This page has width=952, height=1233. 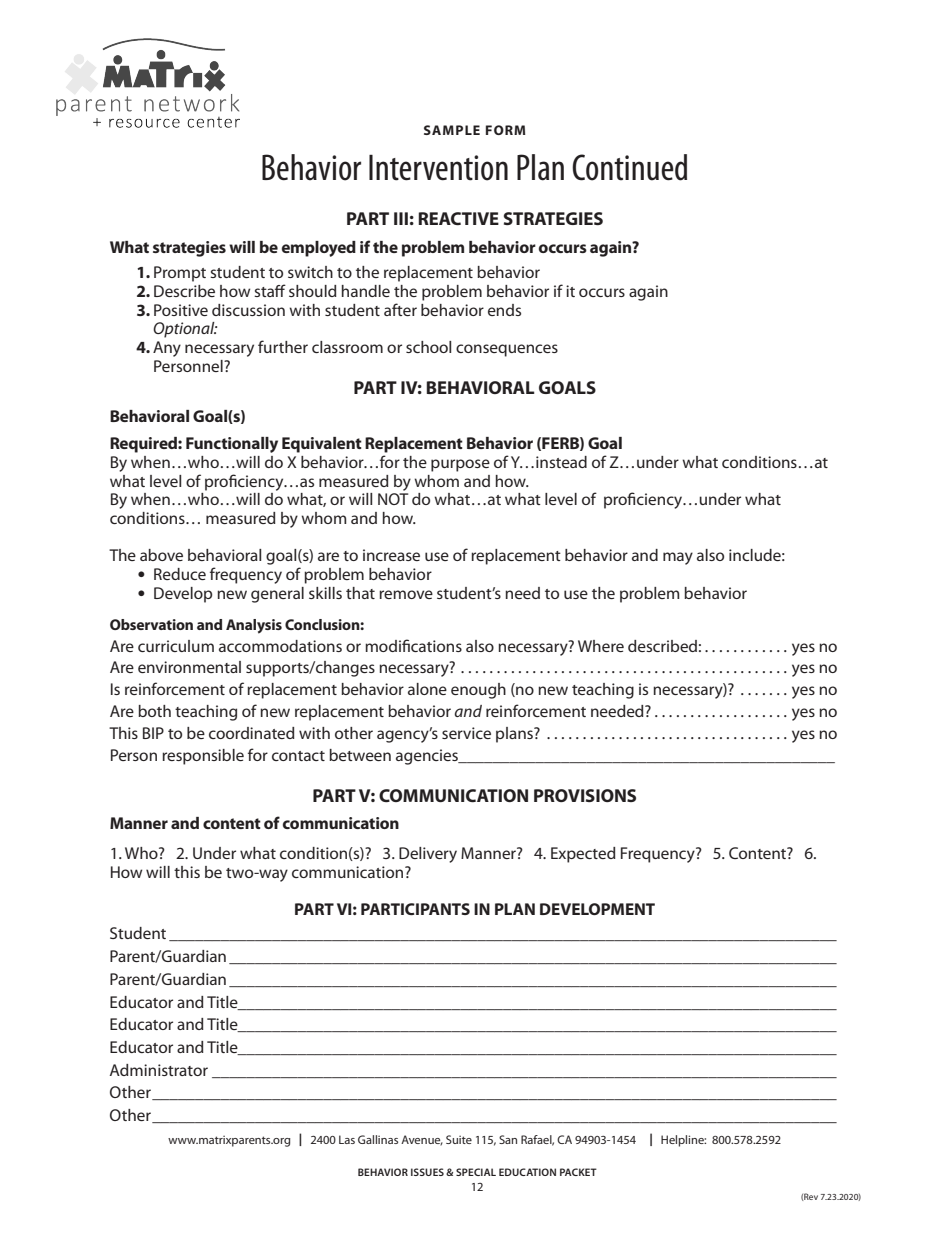 What do you see at coordinates (427, 1172) in the page?
I see `ISSUES` at bounding box center [427, 1172].
